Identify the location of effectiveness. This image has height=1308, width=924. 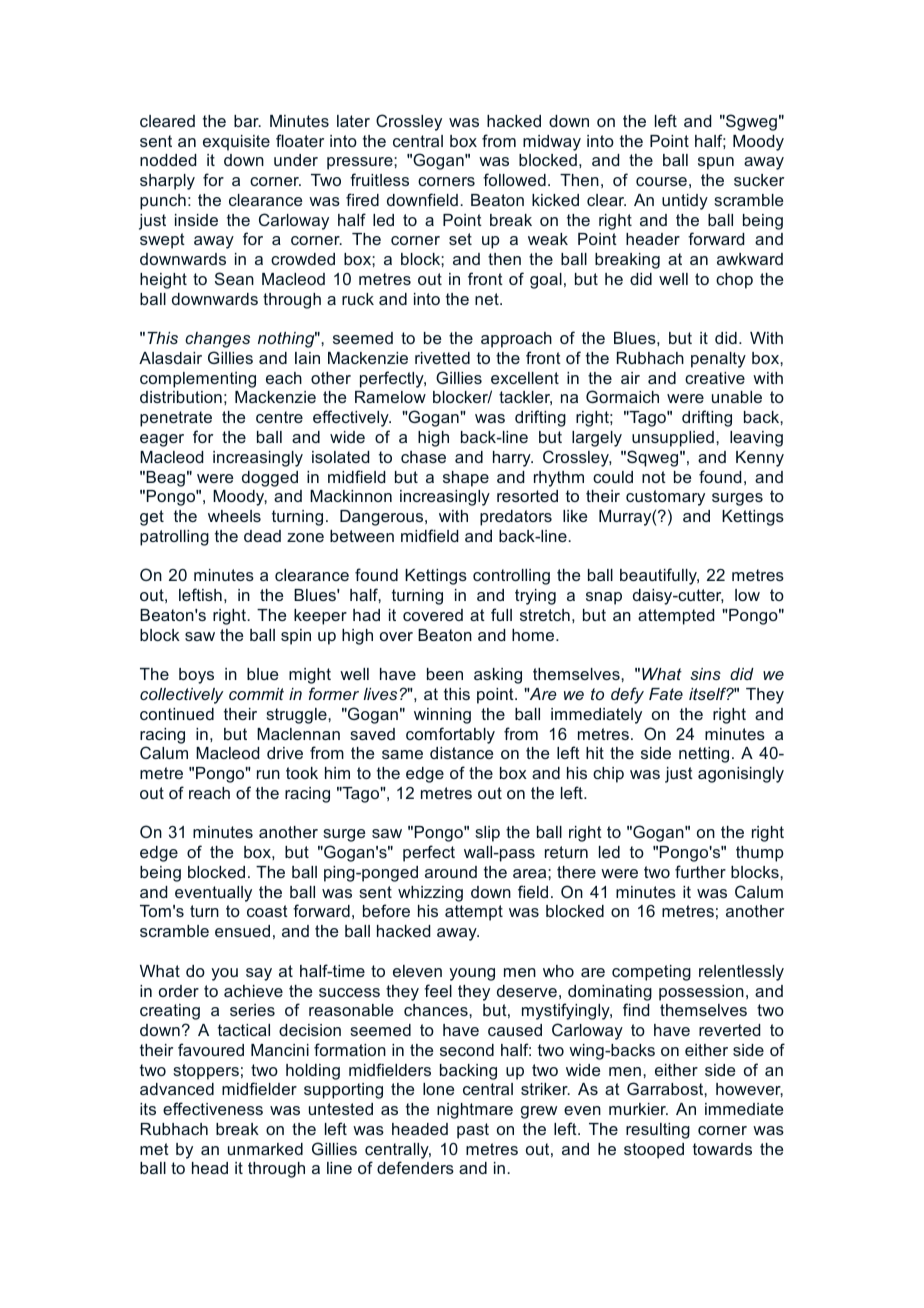
(213, 1108).
